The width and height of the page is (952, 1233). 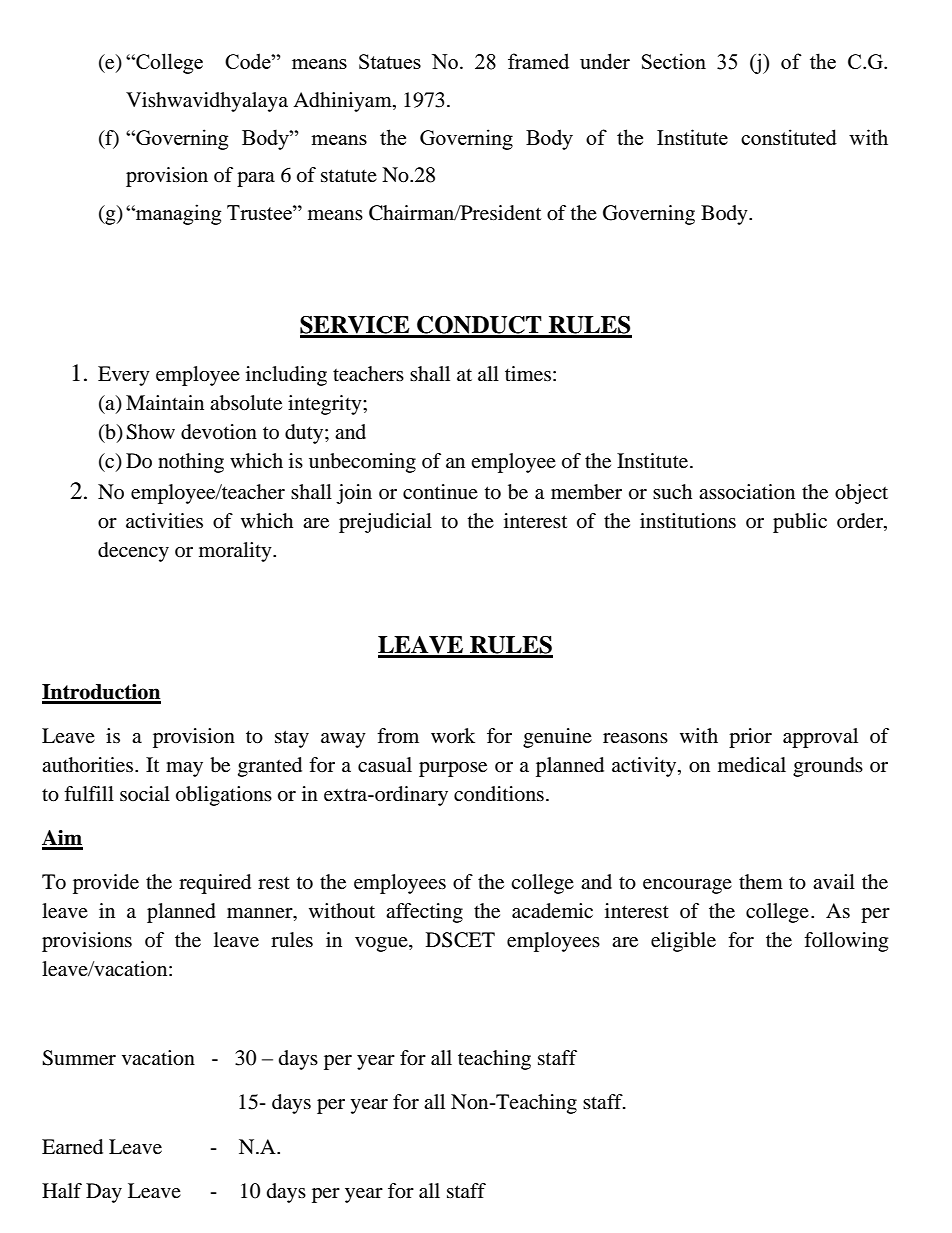 What do you see at coordinates (72, 1147) in the page?
I see `Earned` at bounding box center [72, 1147].
